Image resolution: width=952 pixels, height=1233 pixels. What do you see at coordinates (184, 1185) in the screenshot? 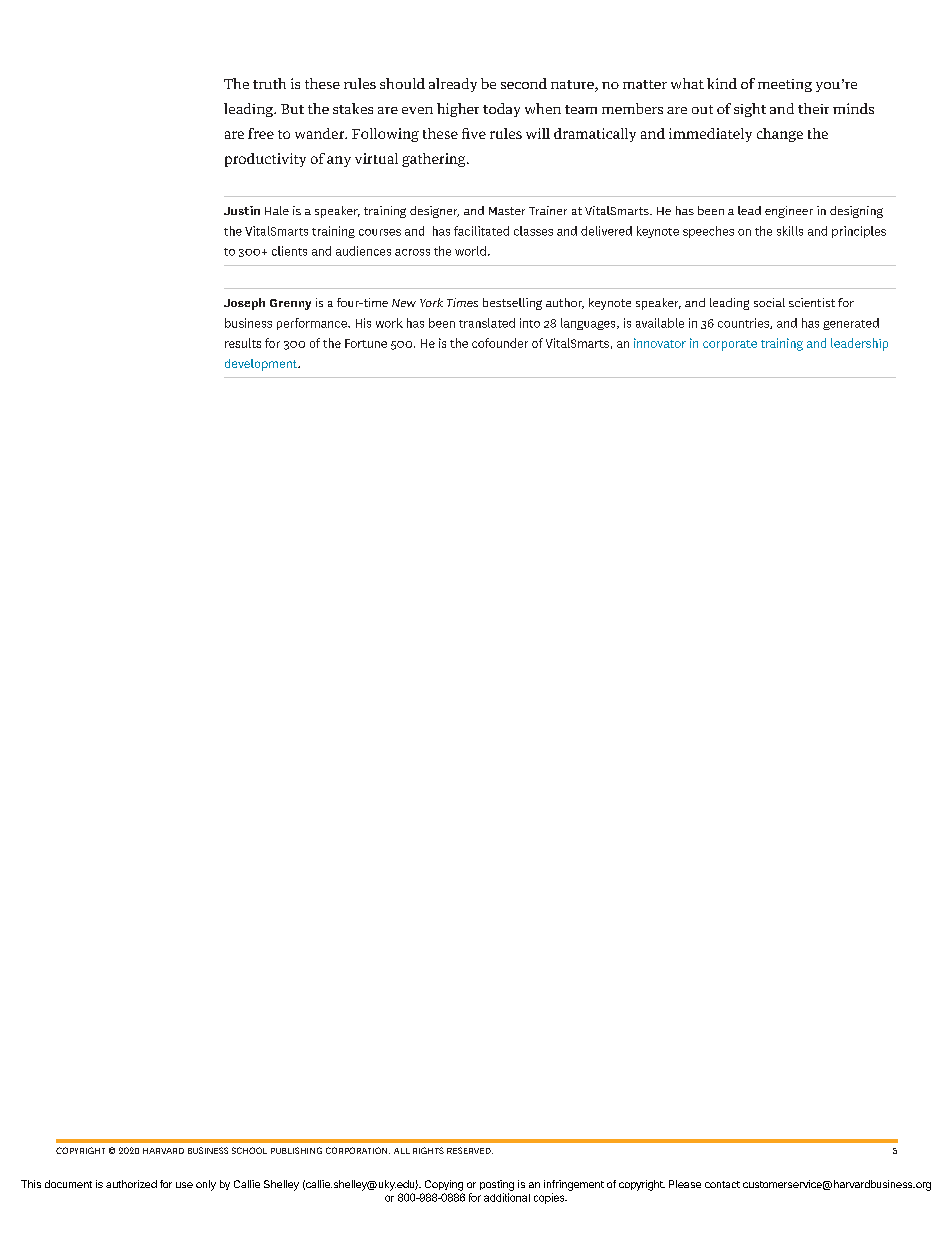
I see `use` at bounding box center [184, 1185].
